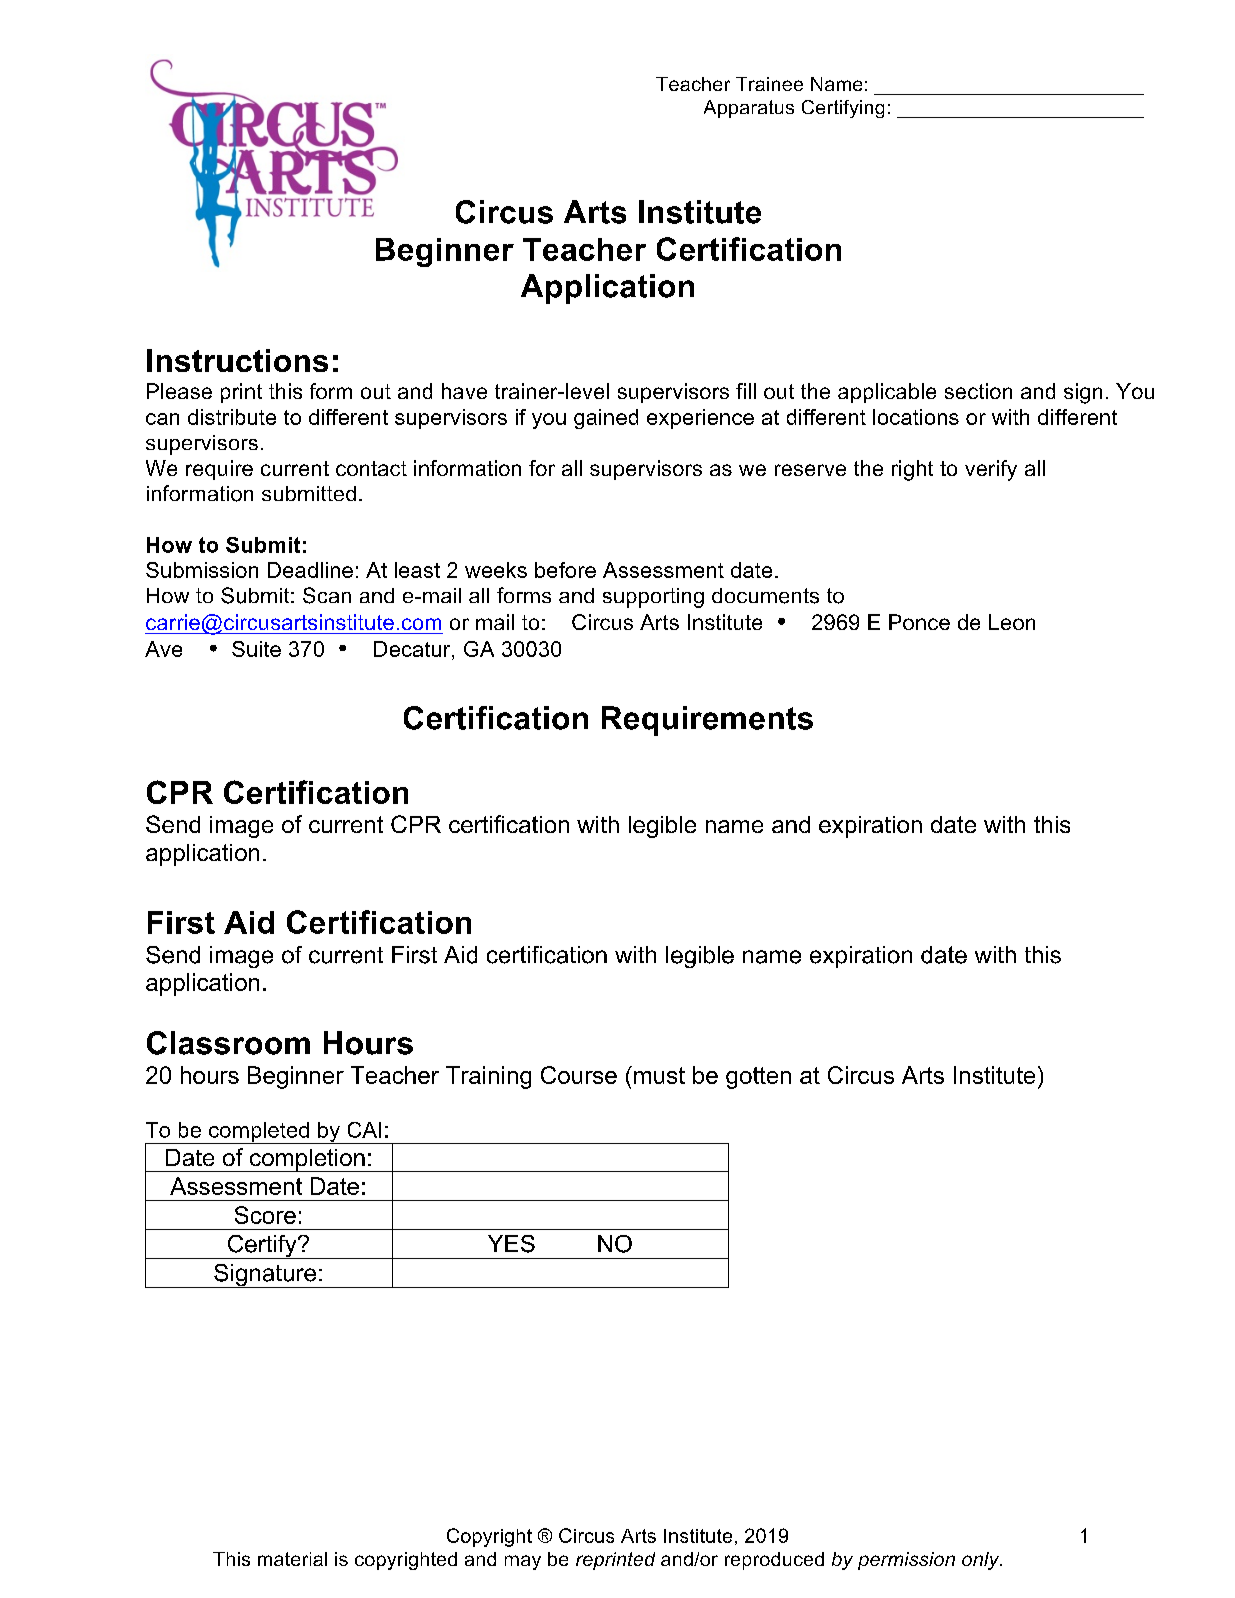  I want to click on Trainee, so click(769, 84).
